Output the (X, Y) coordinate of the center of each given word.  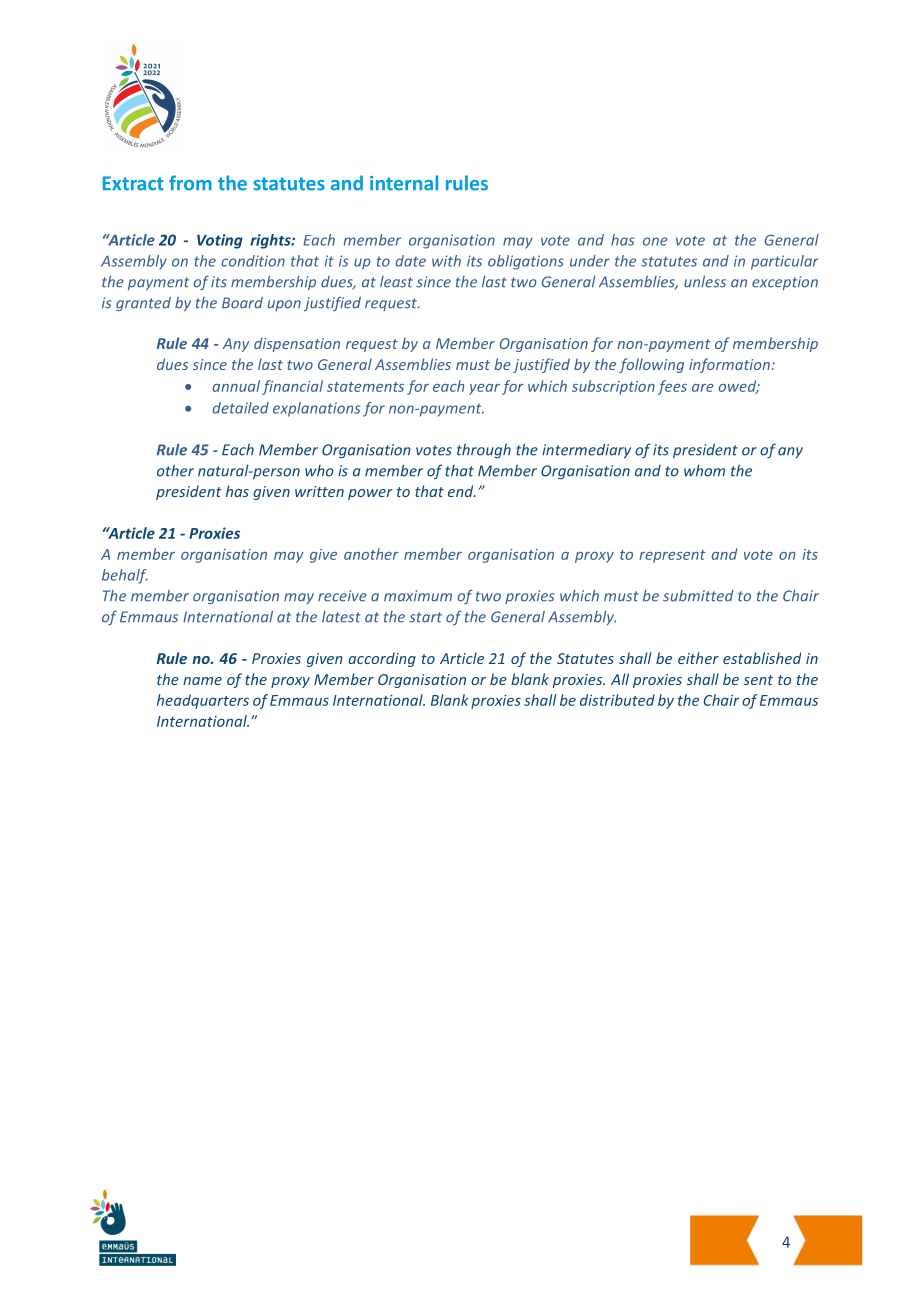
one (655, 241)
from (190, 183)
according (382, 659)
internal (404, 183)
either (698, 658)
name (202, 681)
